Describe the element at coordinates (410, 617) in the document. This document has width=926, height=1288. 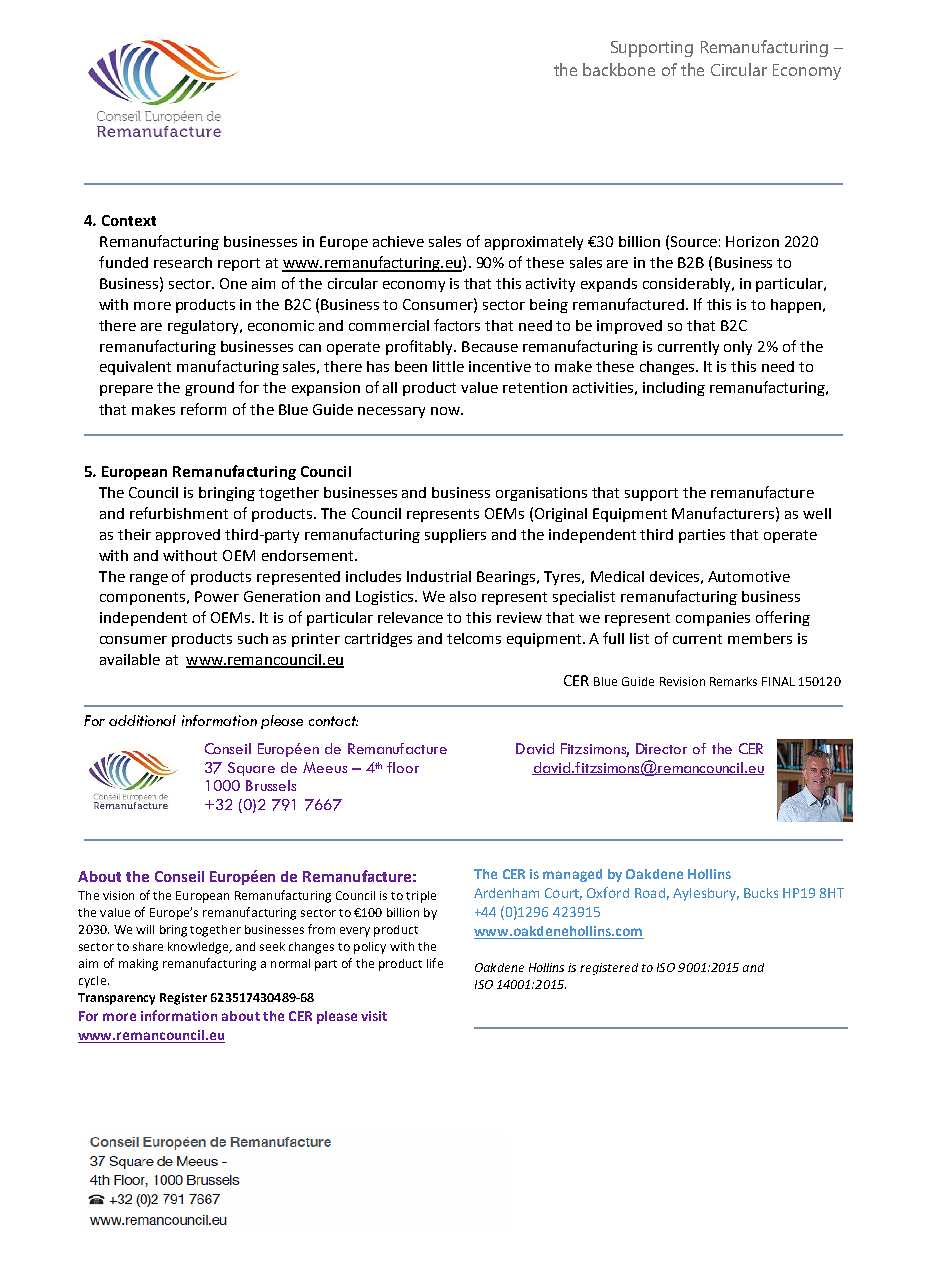
I see `relevance` at that location.
